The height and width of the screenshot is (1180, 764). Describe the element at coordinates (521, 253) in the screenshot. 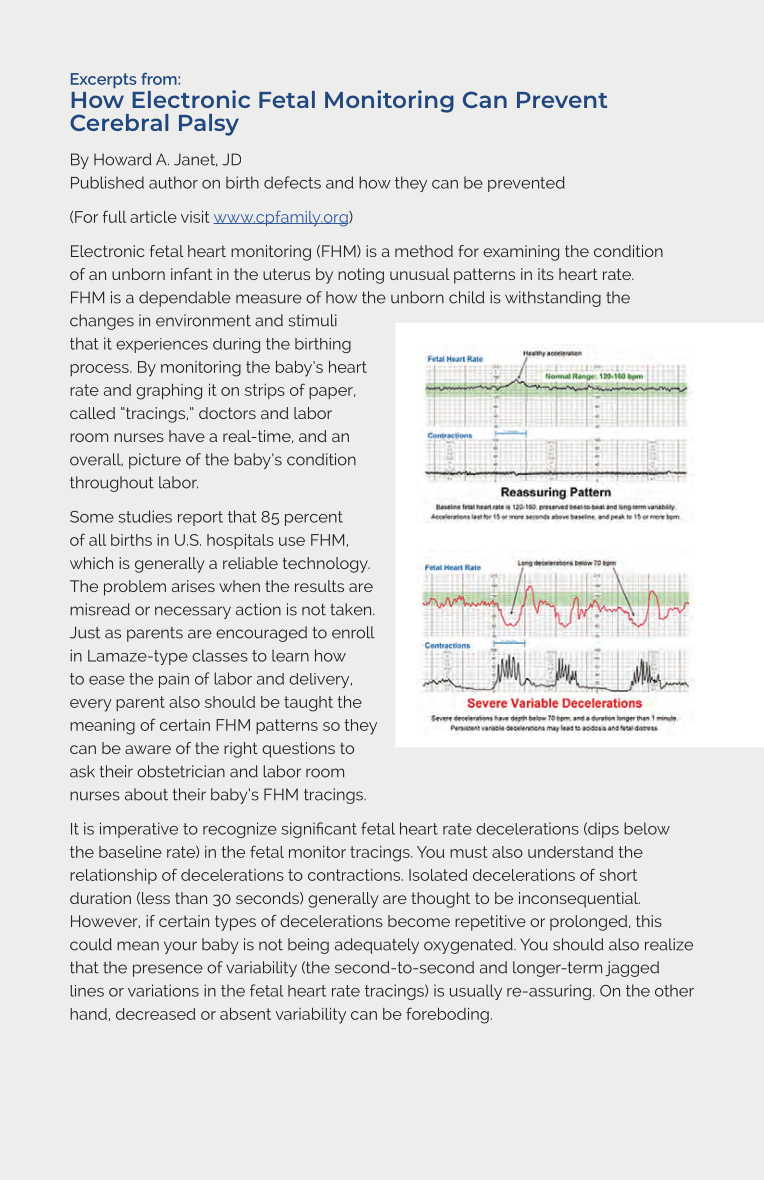

I see `examining` at that location.
